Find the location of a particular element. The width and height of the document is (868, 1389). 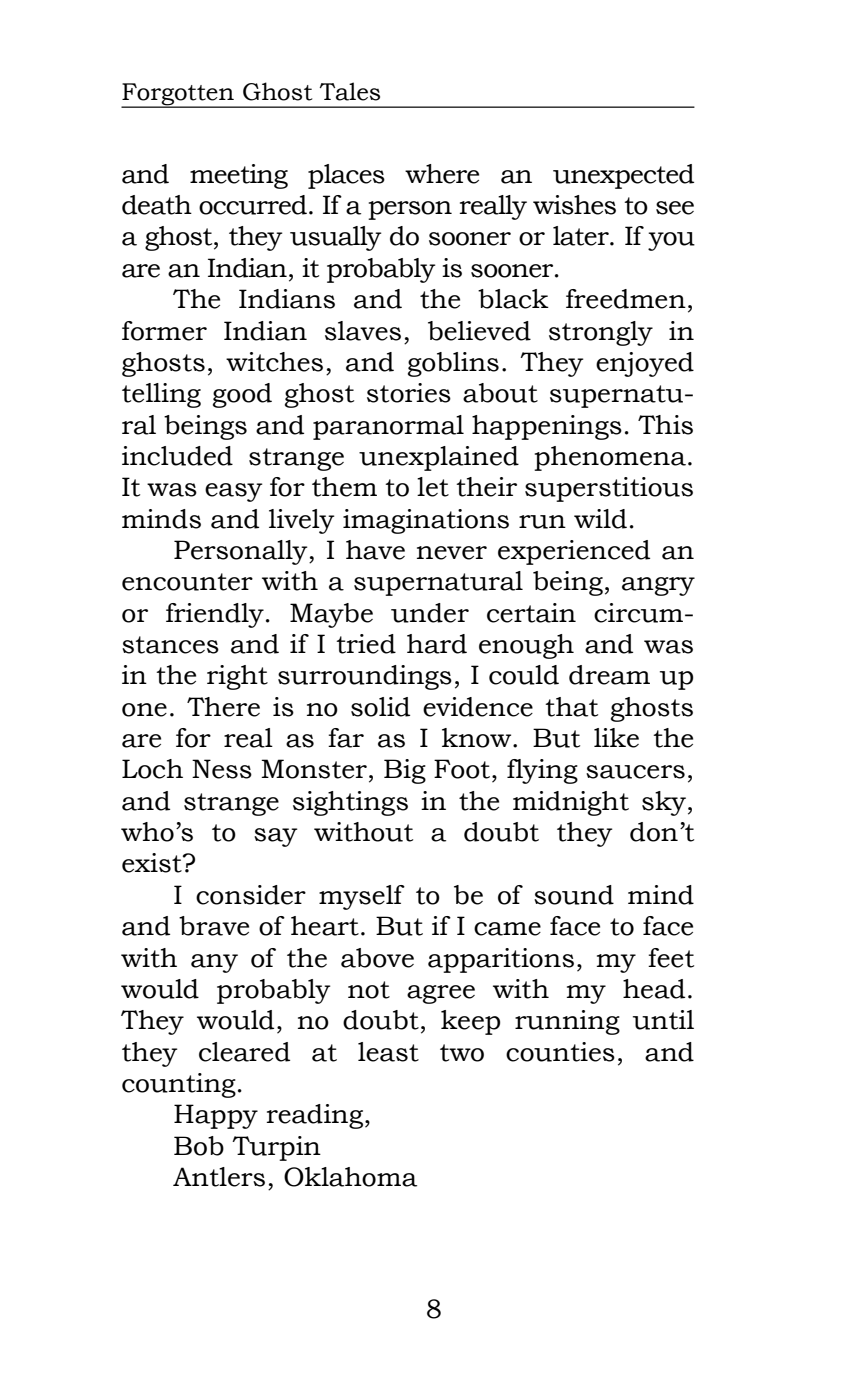

Bob is located at coordinates (199, 1146).
